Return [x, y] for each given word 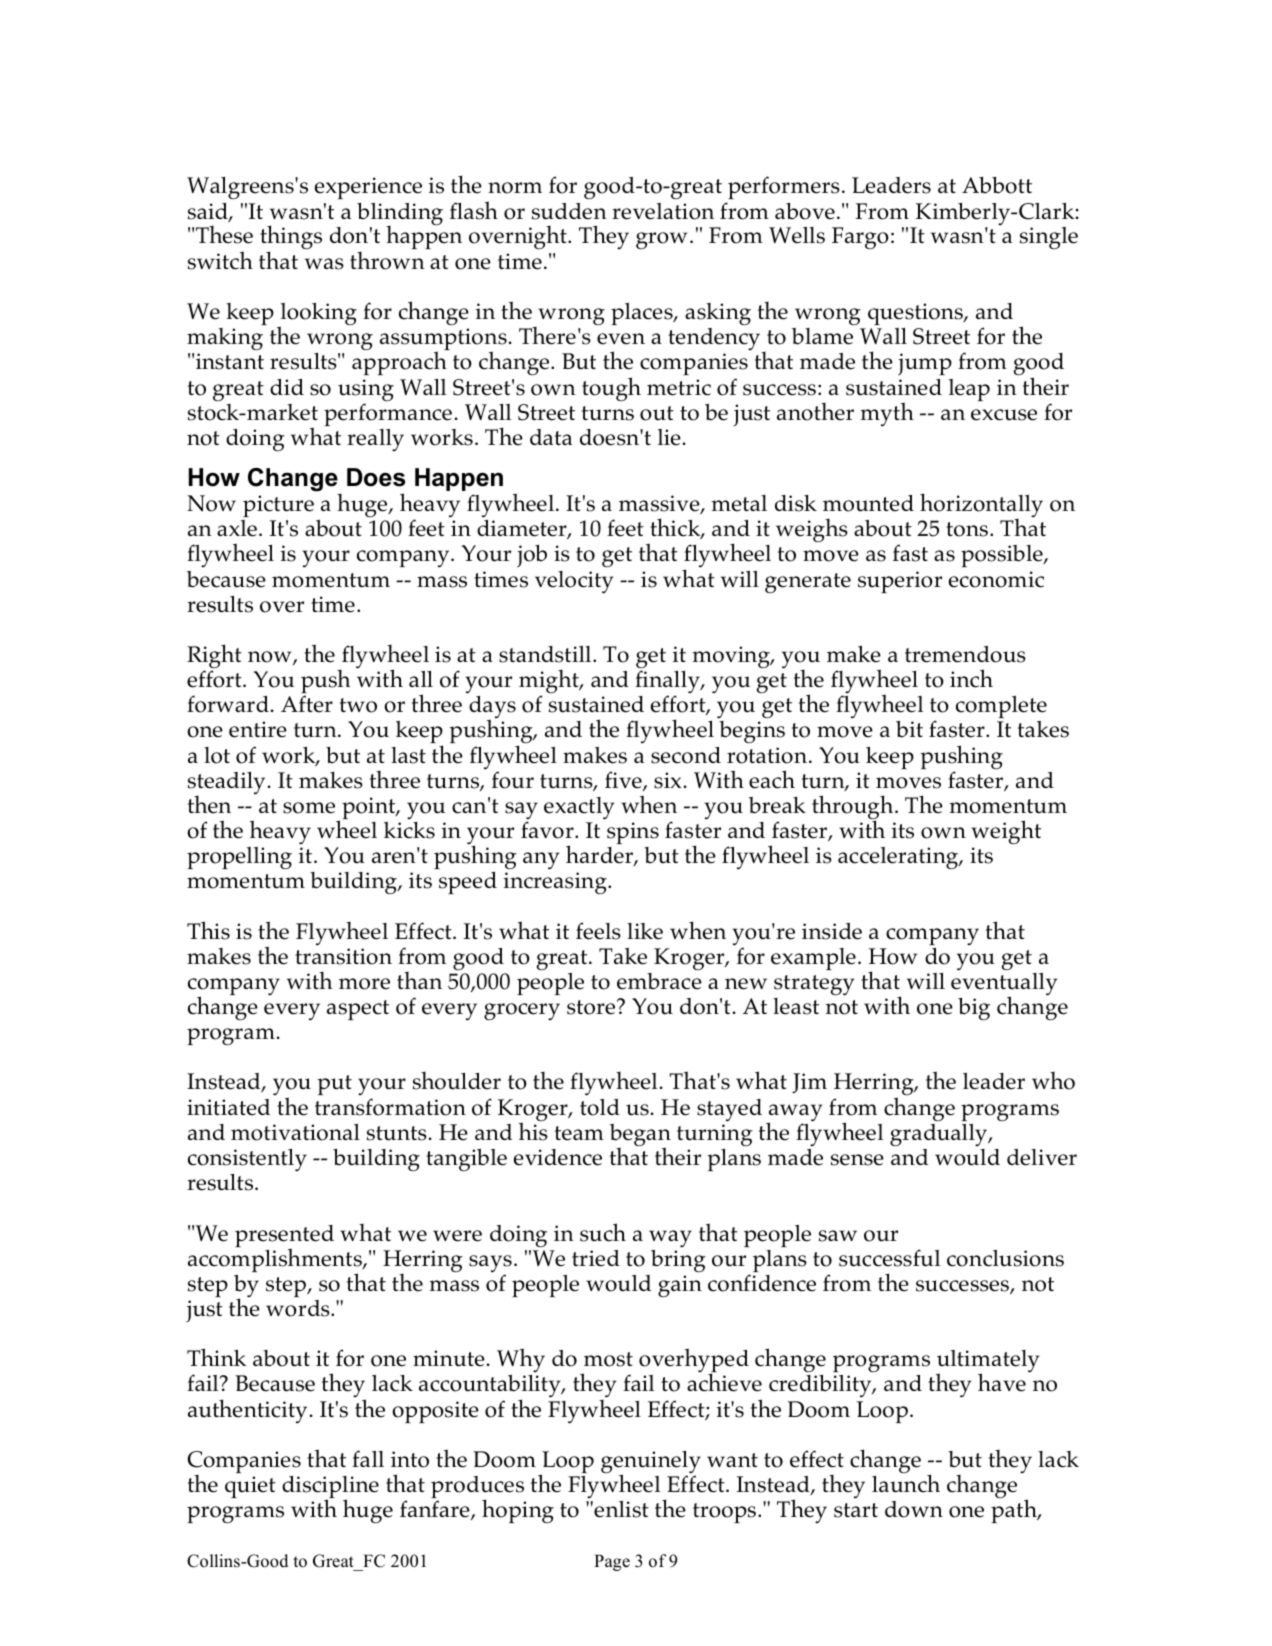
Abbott [997, 185]
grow [661, 240]
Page [612, 1562]
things [291, 239]
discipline [330, 1488]
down [914, 1509]
